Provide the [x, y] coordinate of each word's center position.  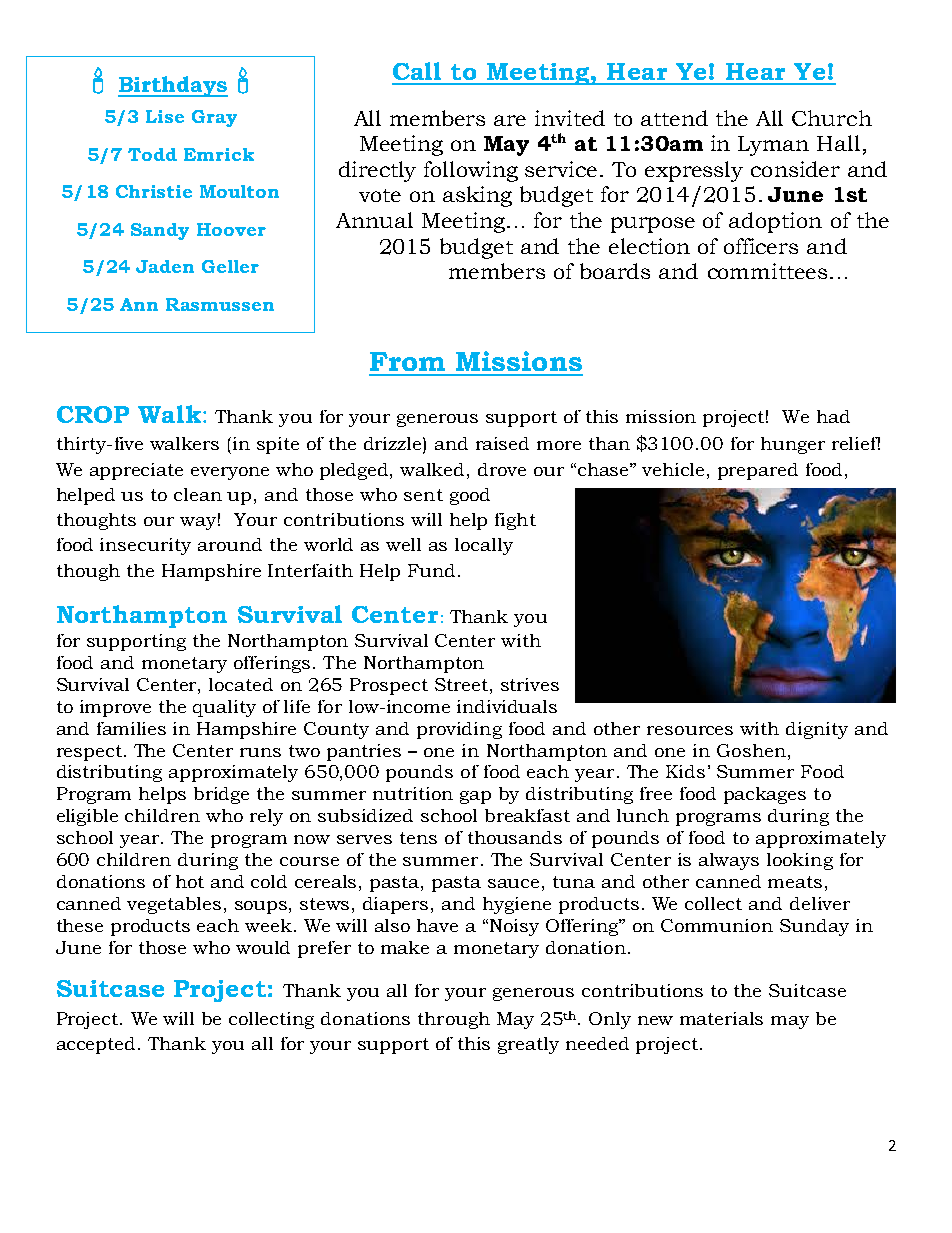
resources [690, 730]
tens [418, 838]
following [471, 171]
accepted [96, 1045]
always [729, 861]
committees [767, 271]
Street [461, 684]
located [241, 684]
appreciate [136, 471]
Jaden [165, 266]
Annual [374, 220]
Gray [214, 118]
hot [190, 881]
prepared [758, 471]
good [470, 496]
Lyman [773, 146]
